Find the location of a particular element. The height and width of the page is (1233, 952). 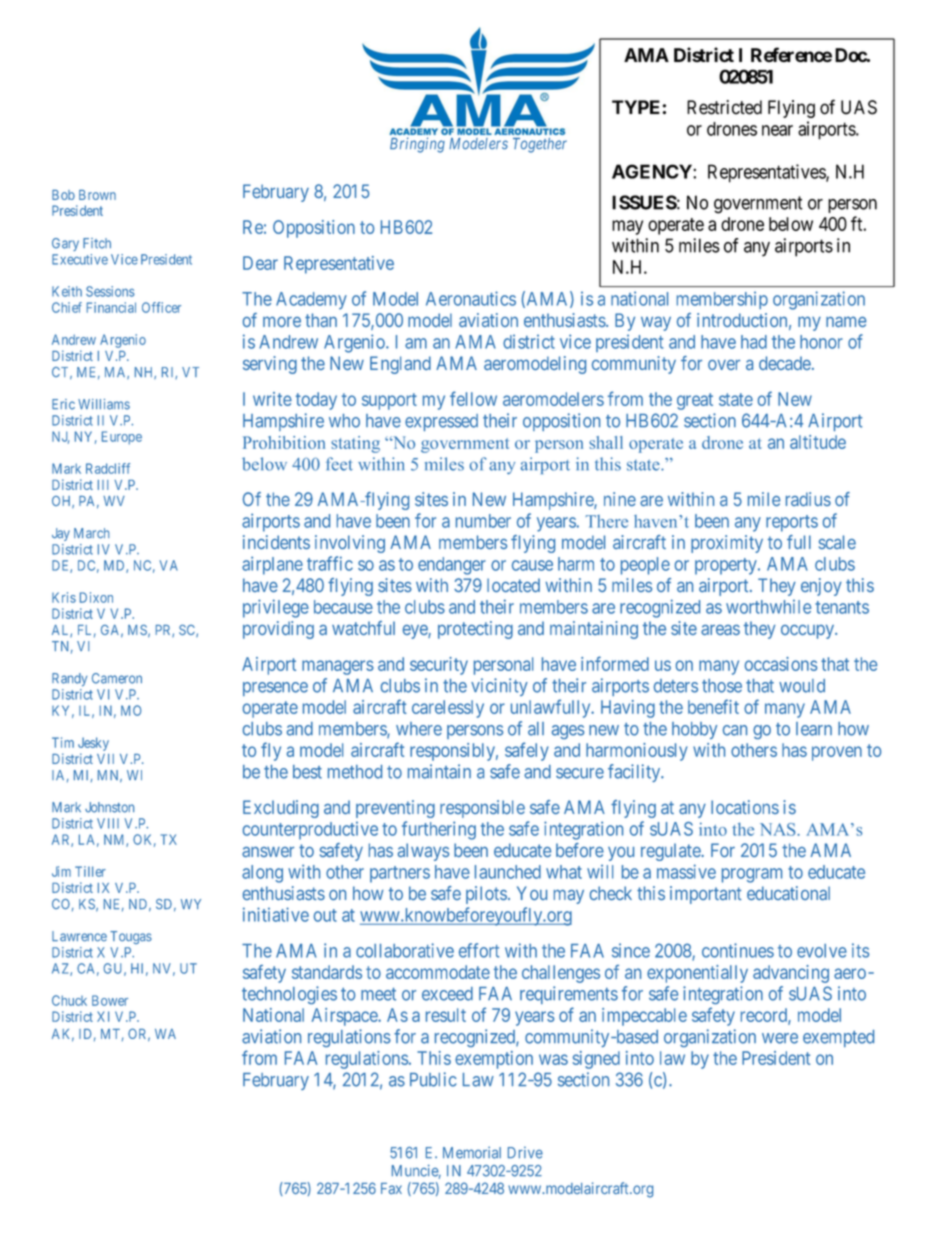

Brown is located at coordinates (97, 195).
